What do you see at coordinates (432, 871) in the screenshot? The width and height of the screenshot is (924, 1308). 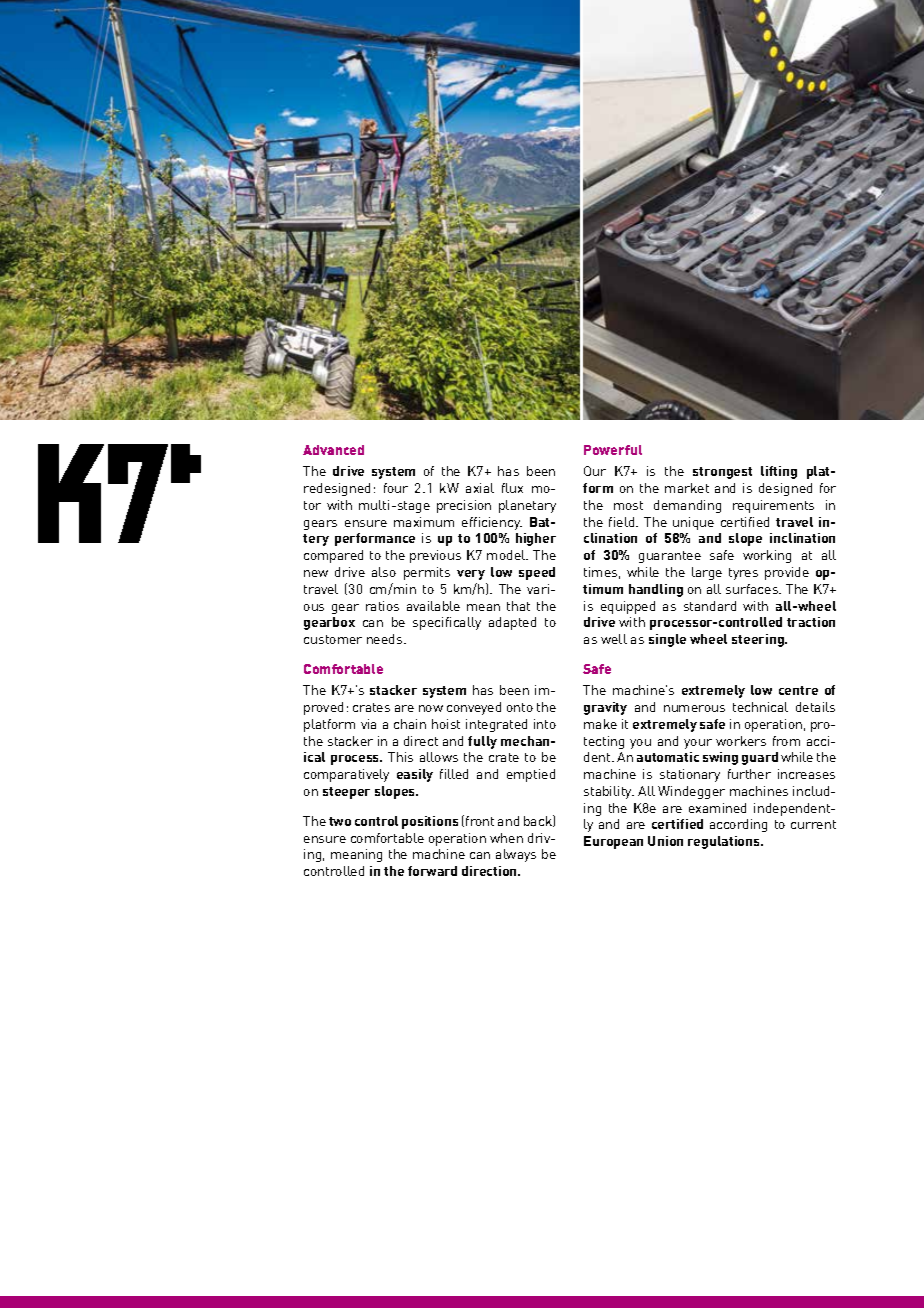 I see `forward` at bounding box center [432, 871].
